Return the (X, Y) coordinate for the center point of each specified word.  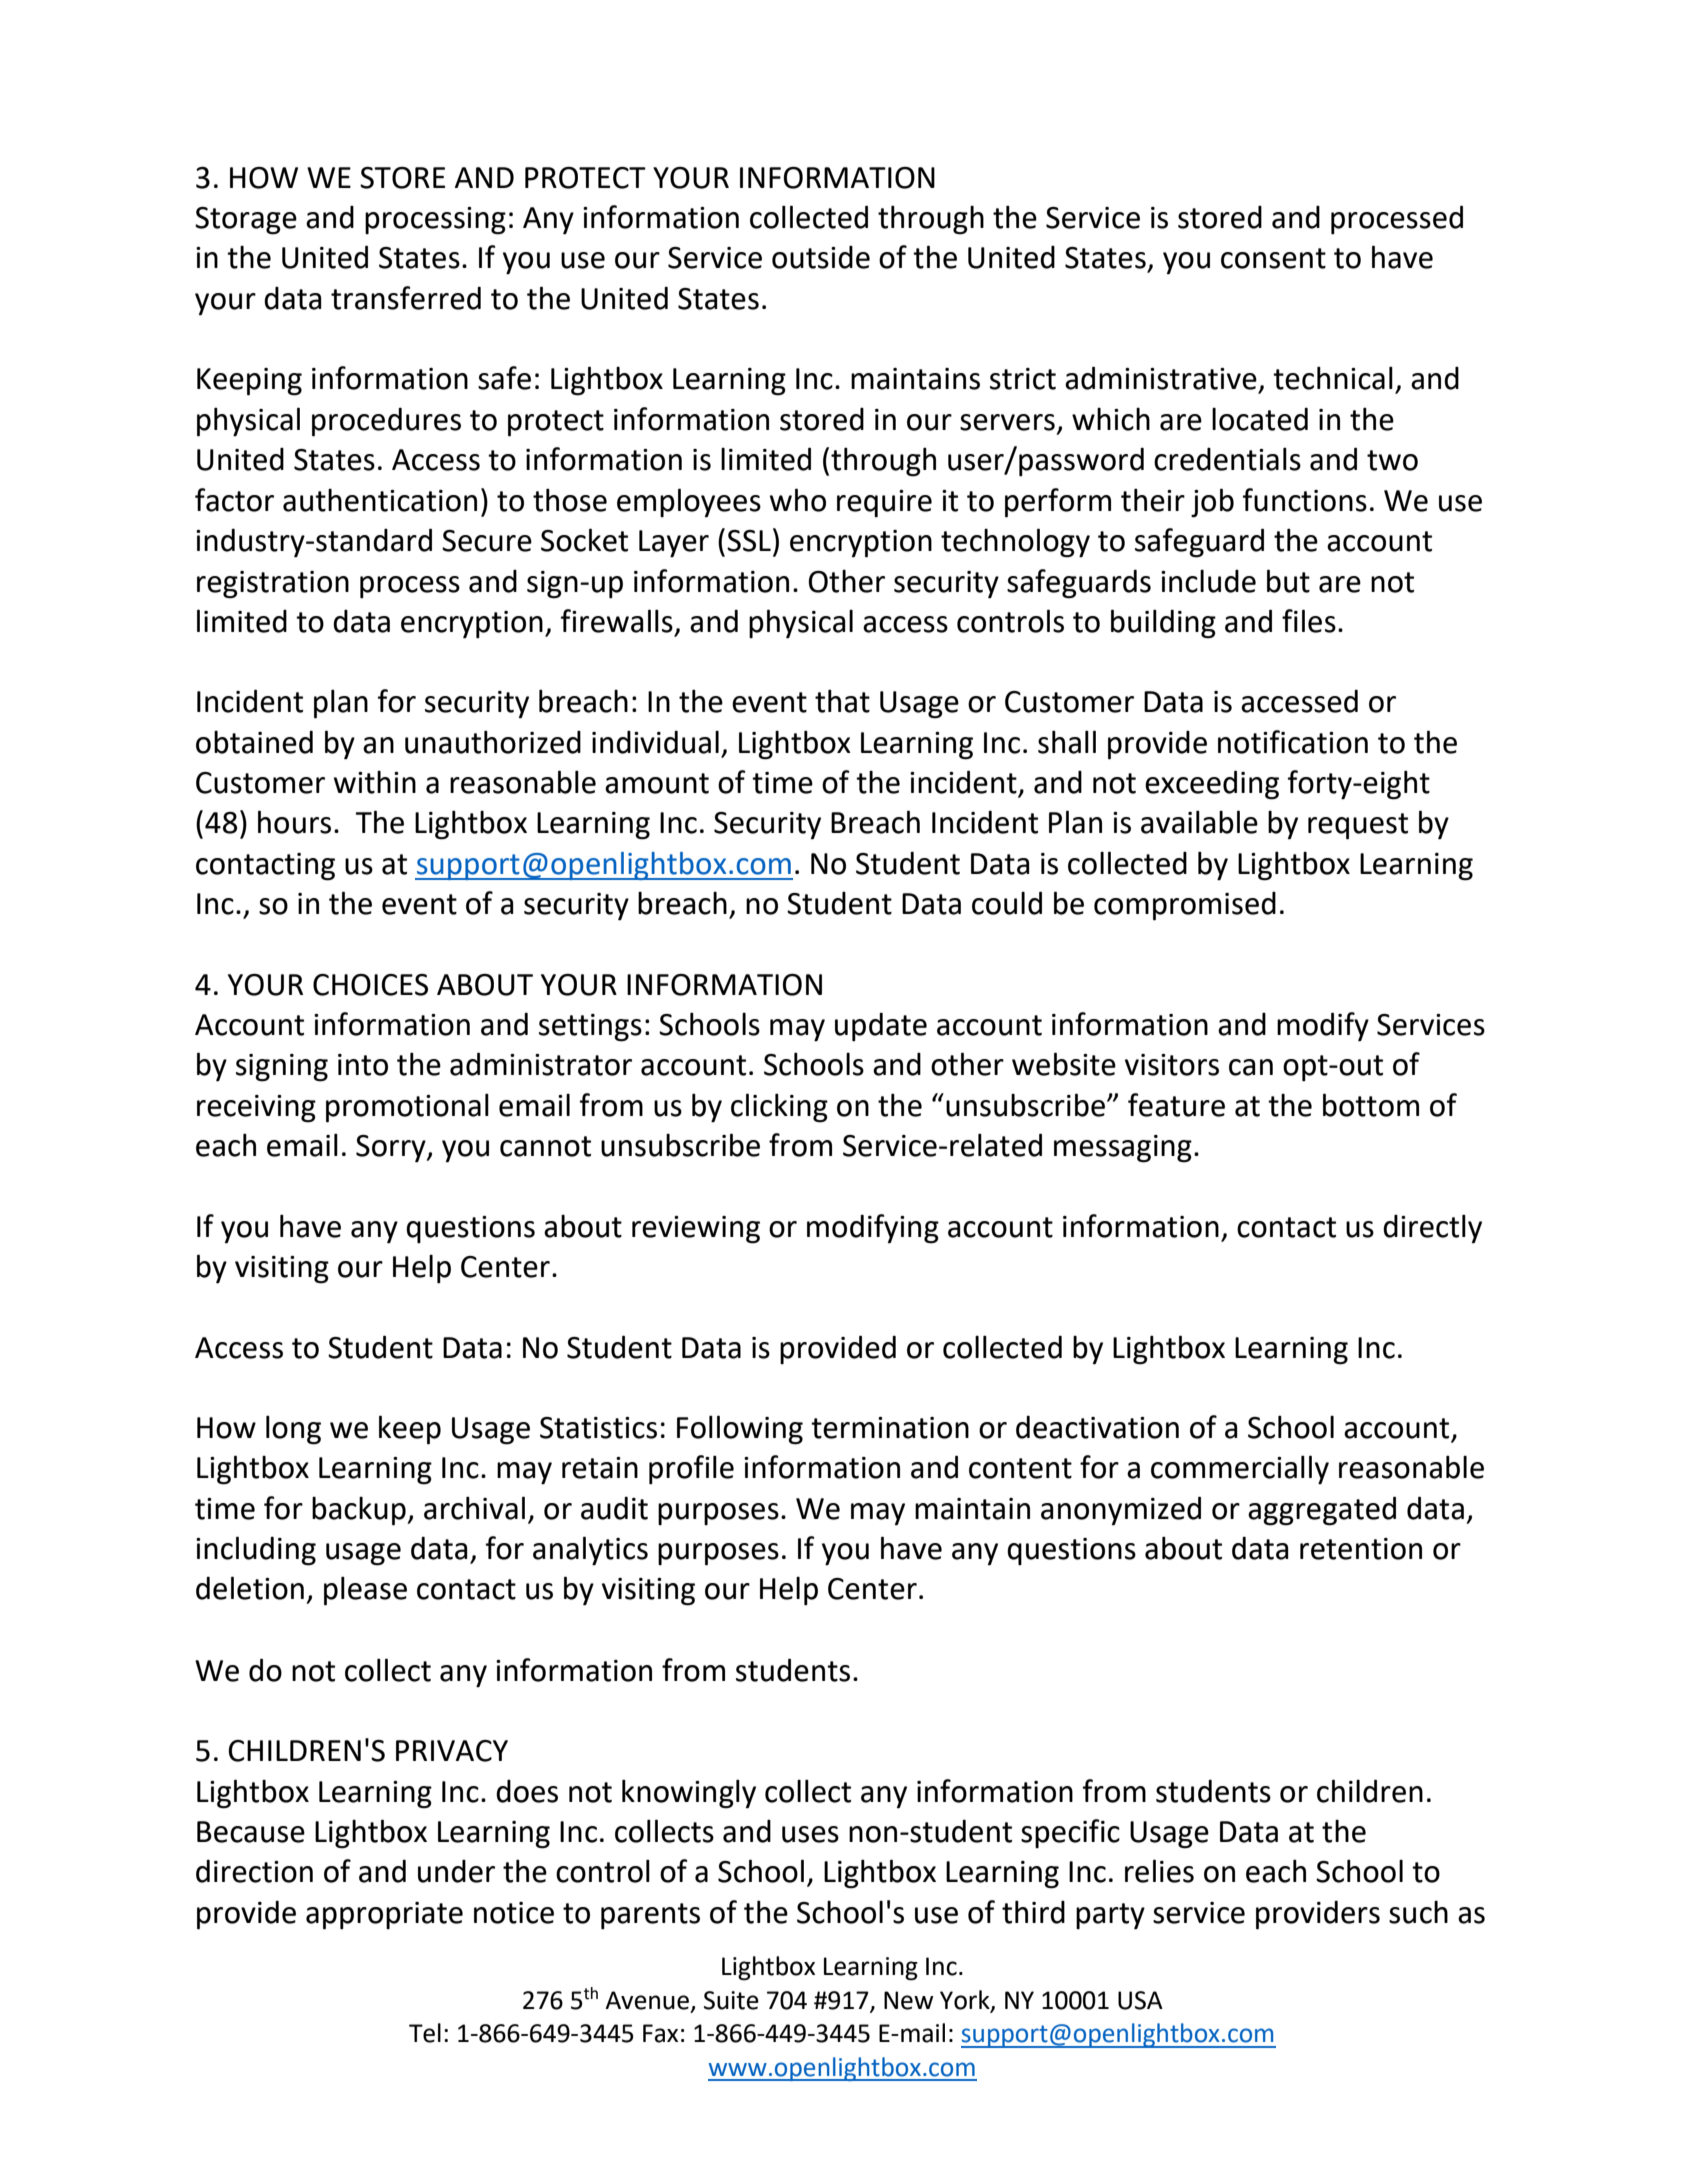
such (1418, 1912)
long (293, 1430)
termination (890, 1428)
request (1358, 826)
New (908, 2000)
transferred (406, 298)
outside (821, 257)
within (375, 782)
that (842, 701)
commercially (1240, 1470)
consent (1273, 258)
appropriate (384, 1916)
